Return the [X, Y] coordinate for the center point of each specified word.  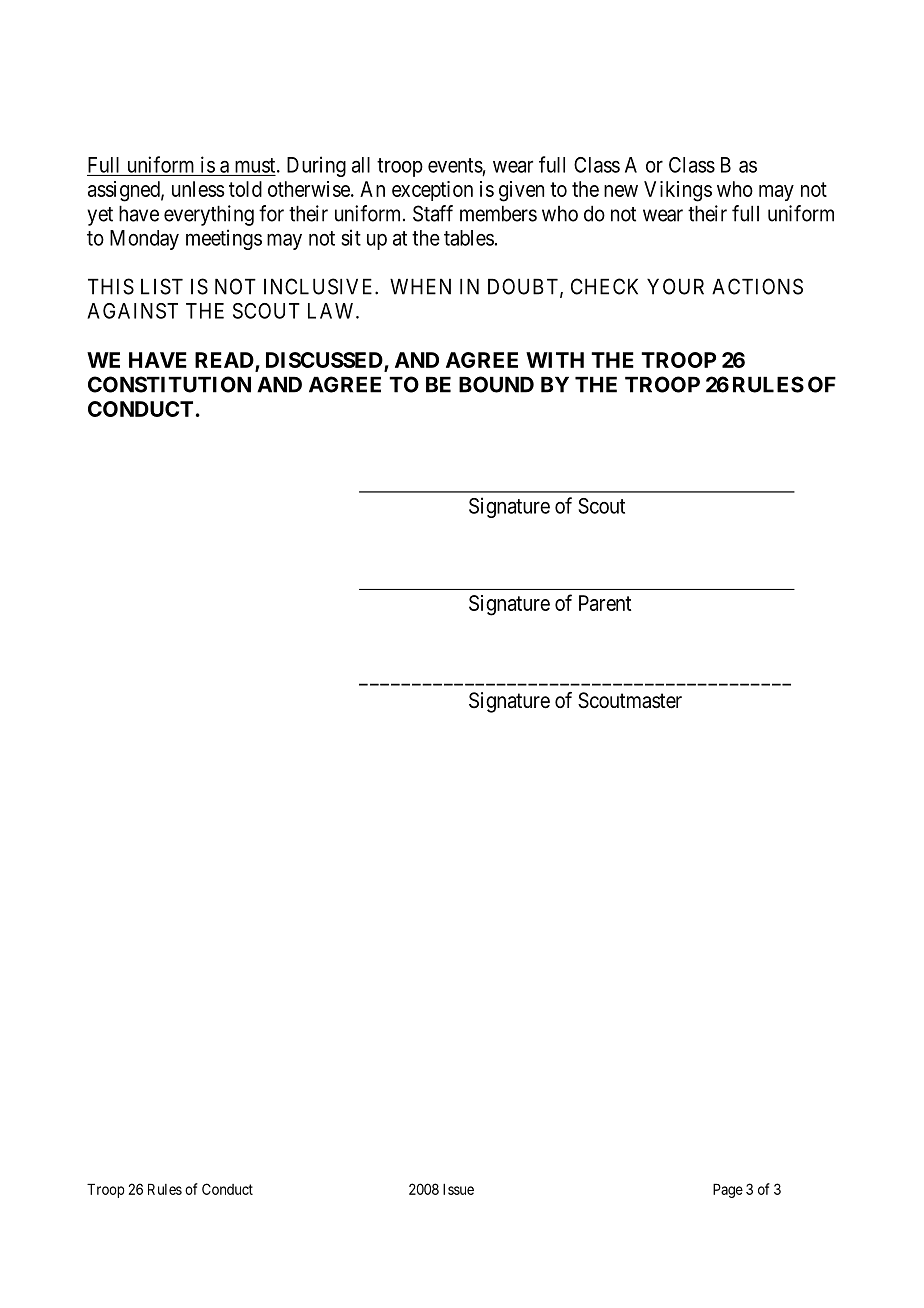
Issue [458, 1189]
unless [198, 189]
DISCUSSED [325, 361]
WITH [555, 360]
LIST [162, 286]
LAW [332, 311]
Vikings [678, 191]
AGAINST [132, 311]
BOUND [496, 384]
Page [728, 1190]
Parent [605, 603]
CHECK [604, 286]
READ [224, 360]
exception [432, 191]
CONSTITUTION [169, 384]
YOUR [675, 286]
